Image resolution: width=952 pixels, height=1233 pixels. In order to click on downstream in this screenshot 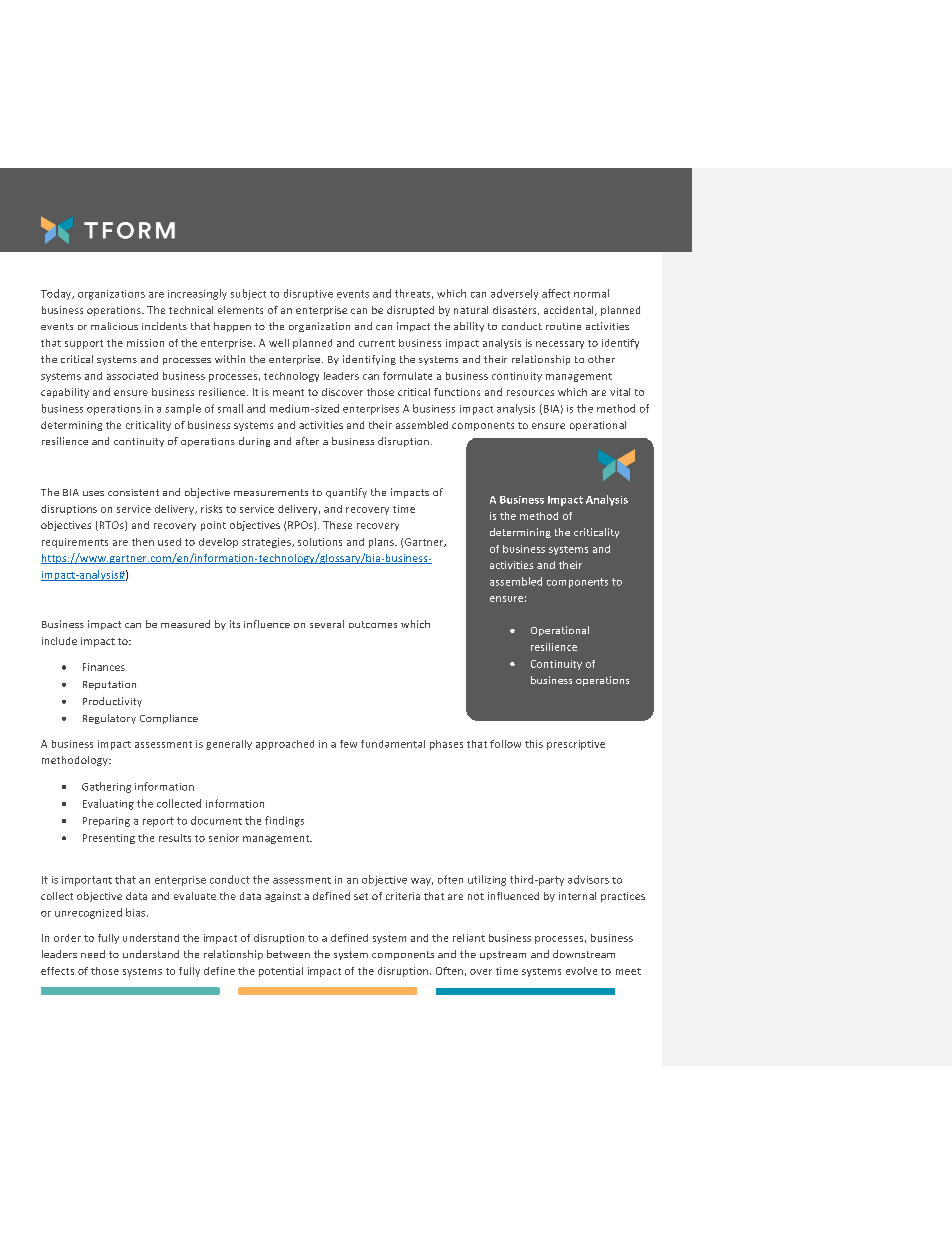, I will do `click(584, 954)`.
